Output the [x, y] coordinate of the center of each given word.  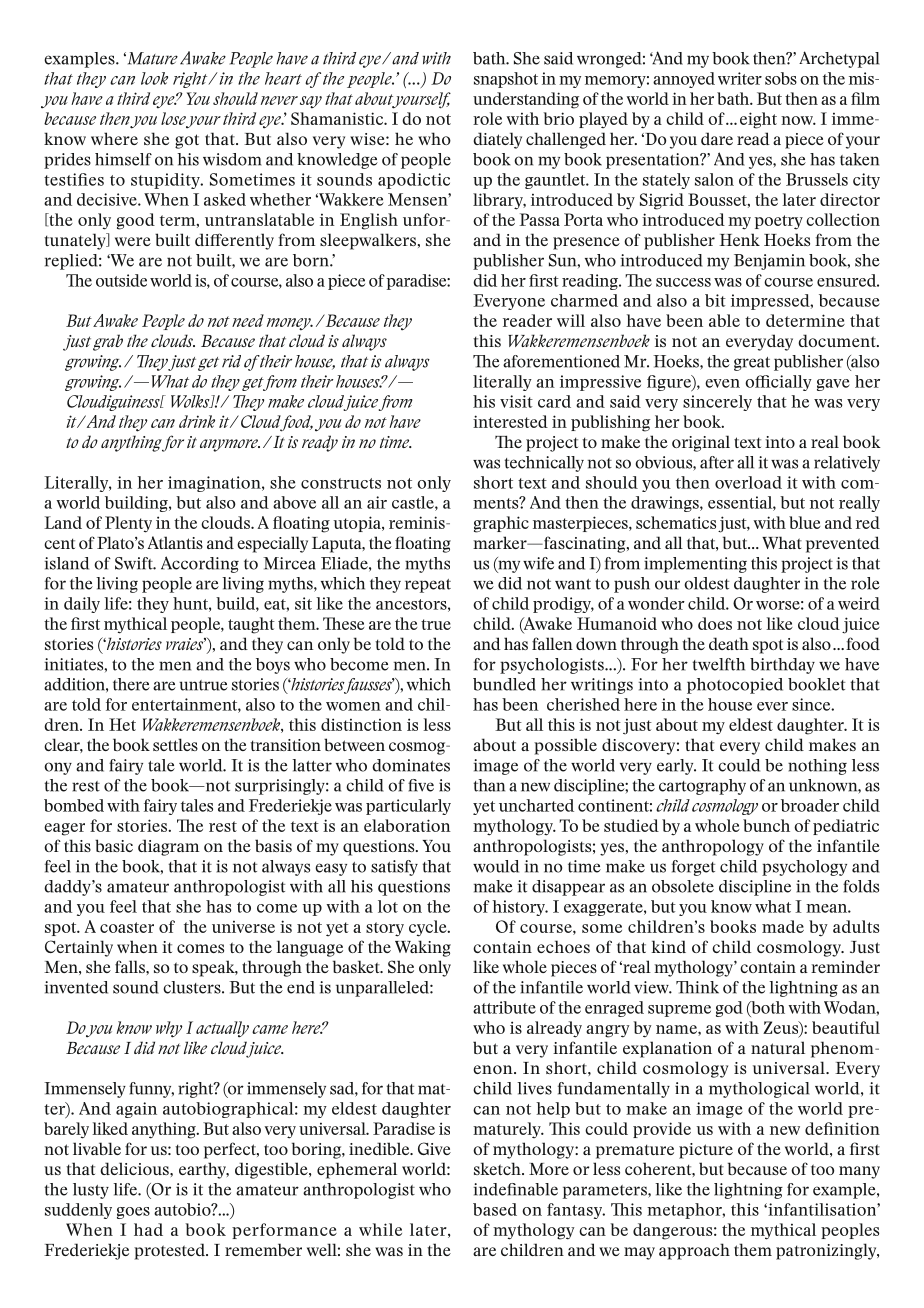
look [154, 78]
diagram [168, 847]
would [496, 866]
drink [197, 421]
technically [544, 464]
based [495, 1209]
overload [748, 482]
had [148, 1229]
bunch [766, 825]
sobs [781, 78]
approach [694, 1251]
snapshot [506, 80]
